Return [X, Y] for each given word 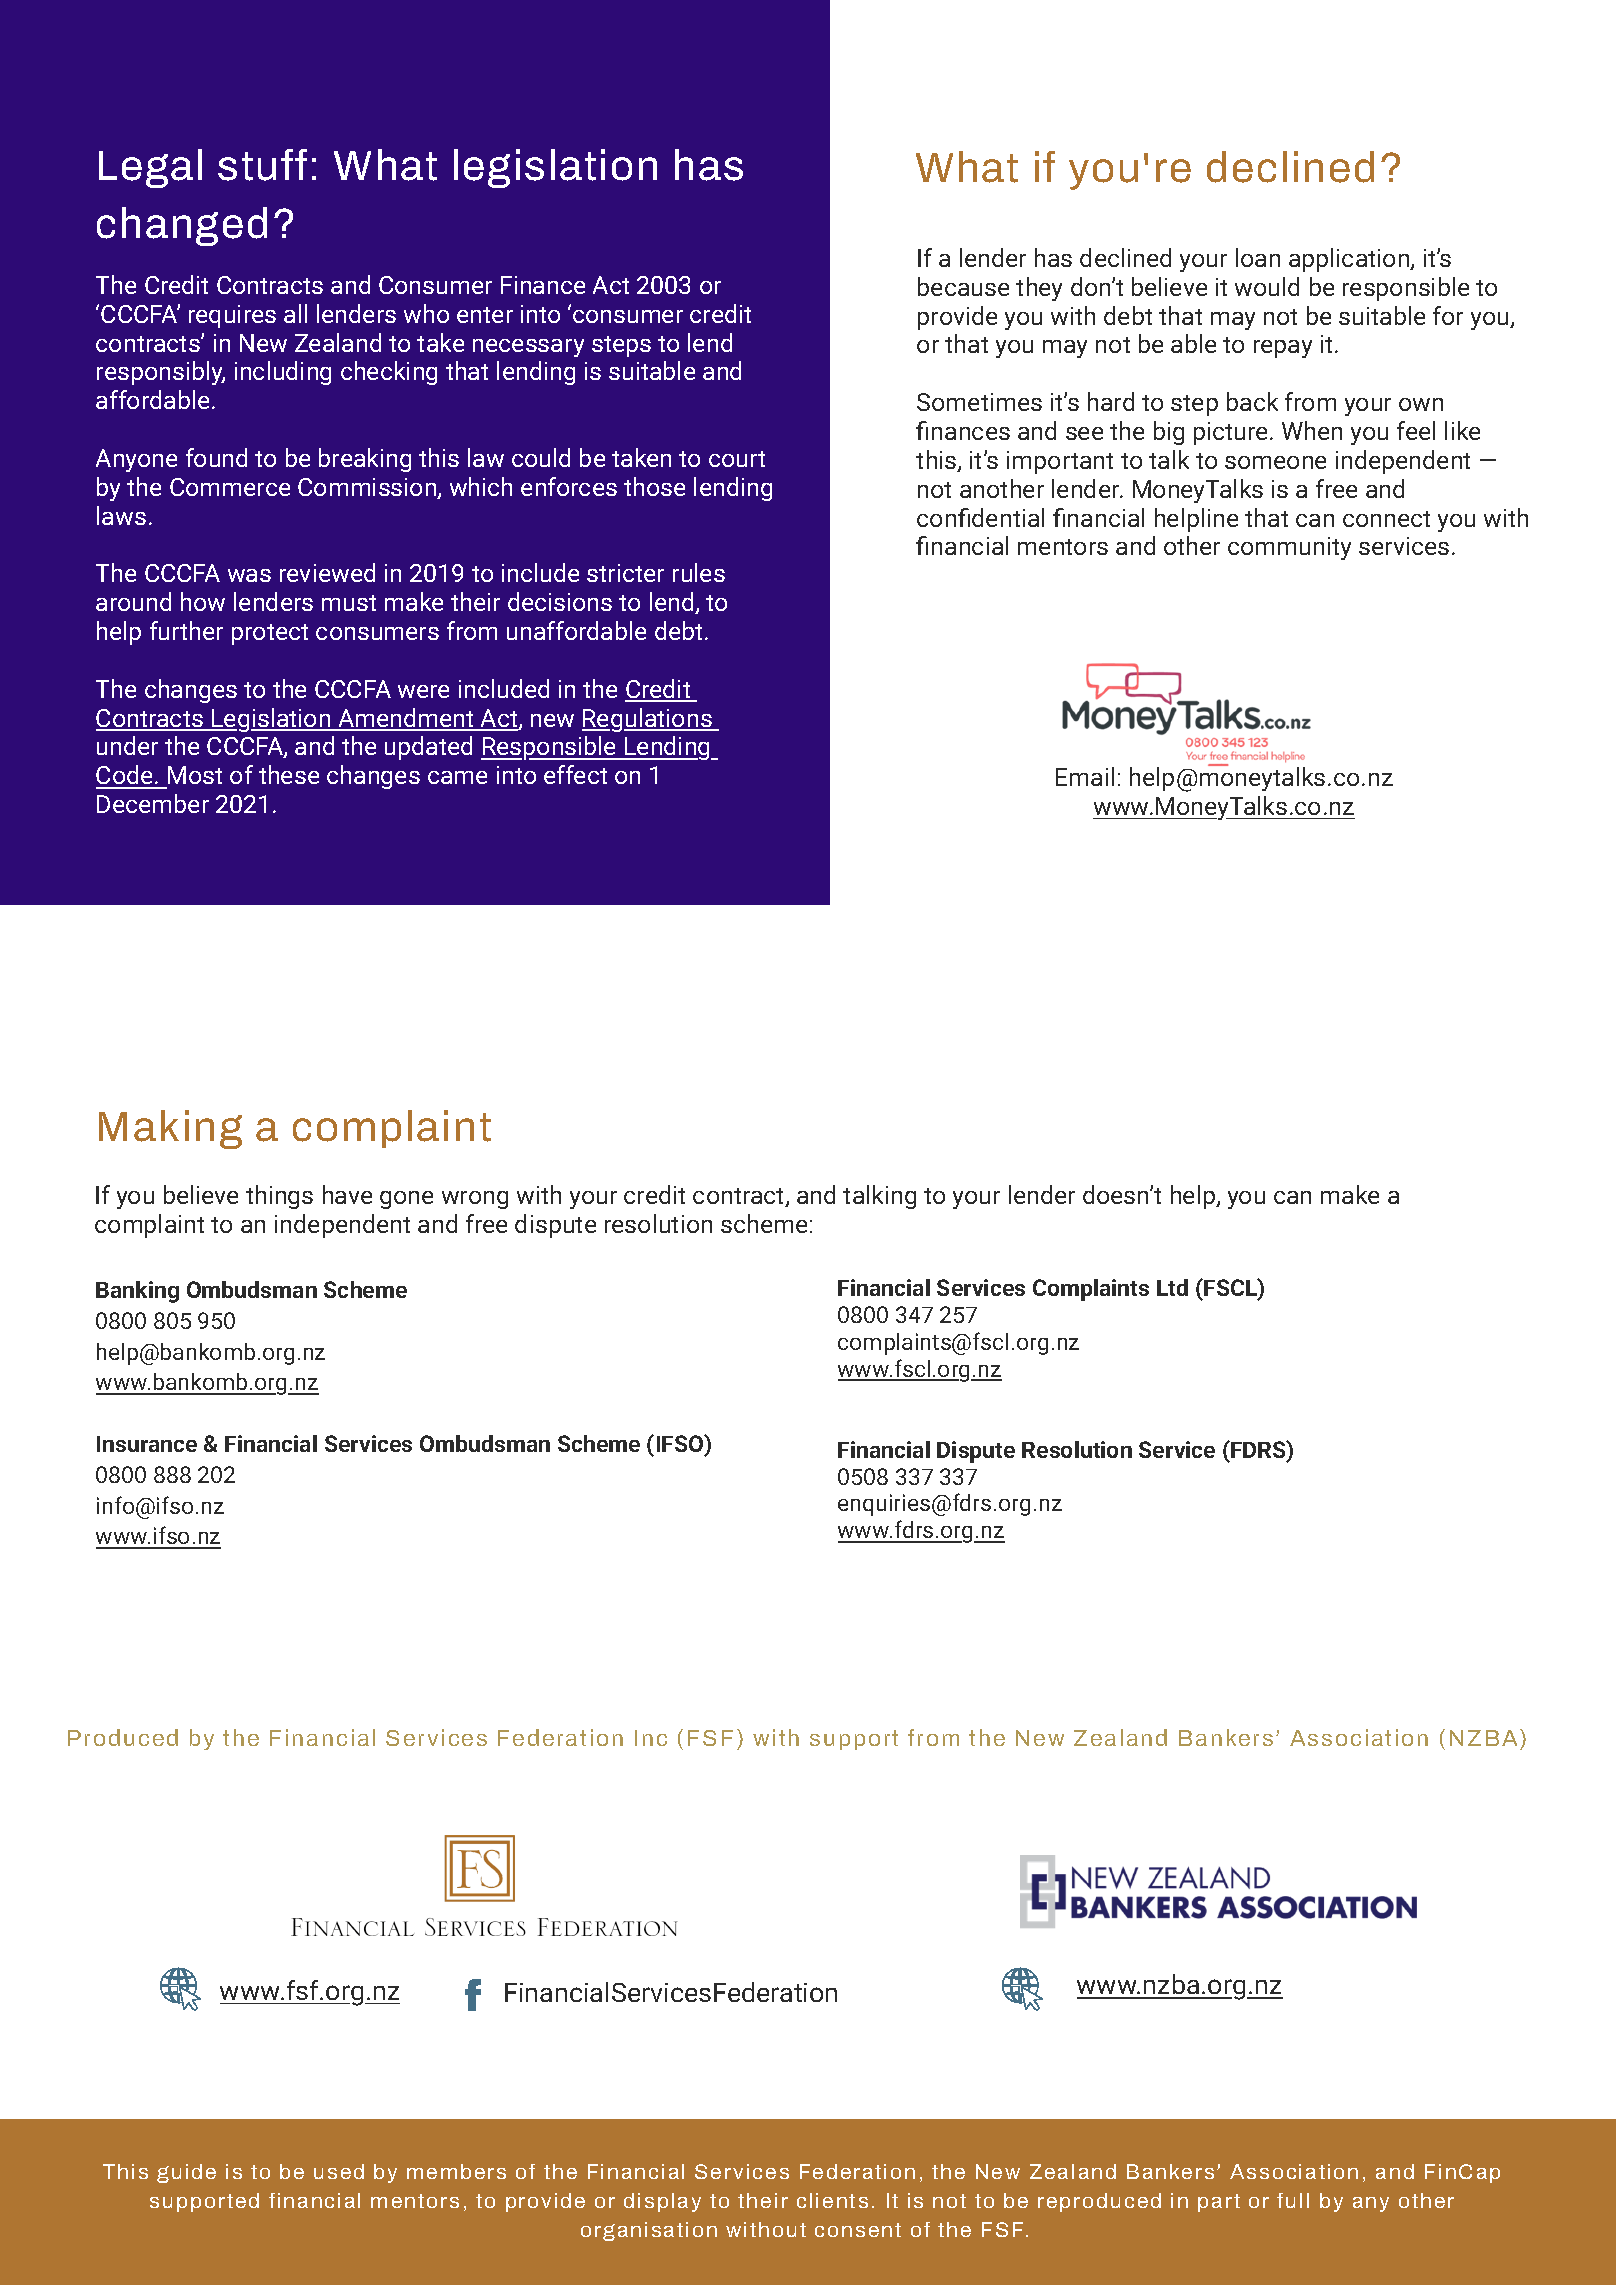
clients [832, 2200]
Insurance [147, 1444]
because [963, 286]
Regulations [648, 720]
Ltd [1172, 1287]
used [339, 2171]
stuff [262, 165]
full [1293, 2200]
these [289, 774]
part [1219, 2203]
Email [1085, 776]
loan [1258, 257]
